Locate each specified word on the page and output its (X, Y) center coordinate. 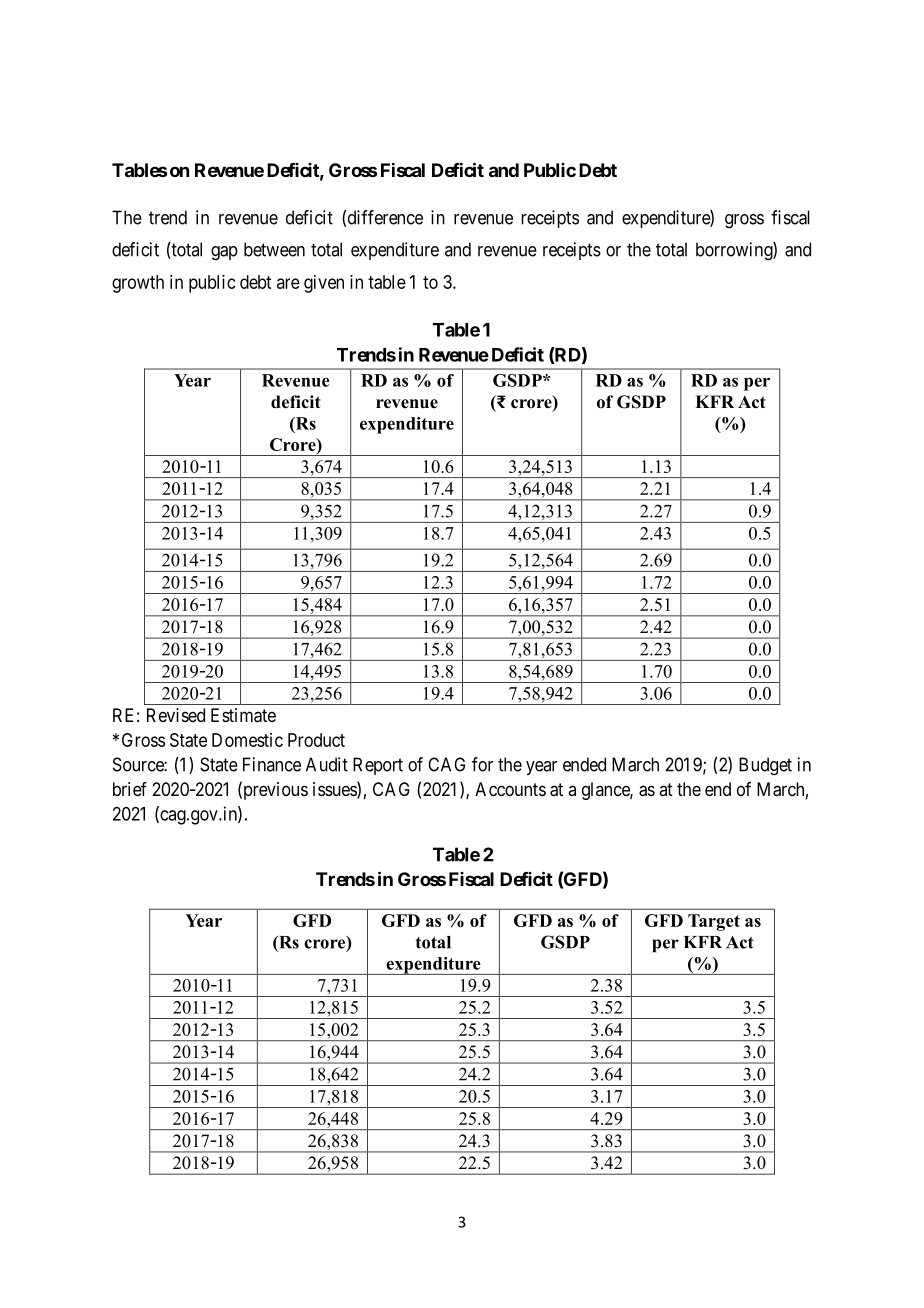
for (482, 764)
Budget (765, 766)
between (274, 249)
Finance (272, 764)
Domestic (247, 740)
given (324, 284)
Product (316, 740)
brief (130, 789)
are (288, 283)
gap (224, 253)
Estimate (243, 715)
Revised (176, 715)
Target (714, 922)
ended (584, 764)
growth (138, 284)
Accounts (510, 789)
